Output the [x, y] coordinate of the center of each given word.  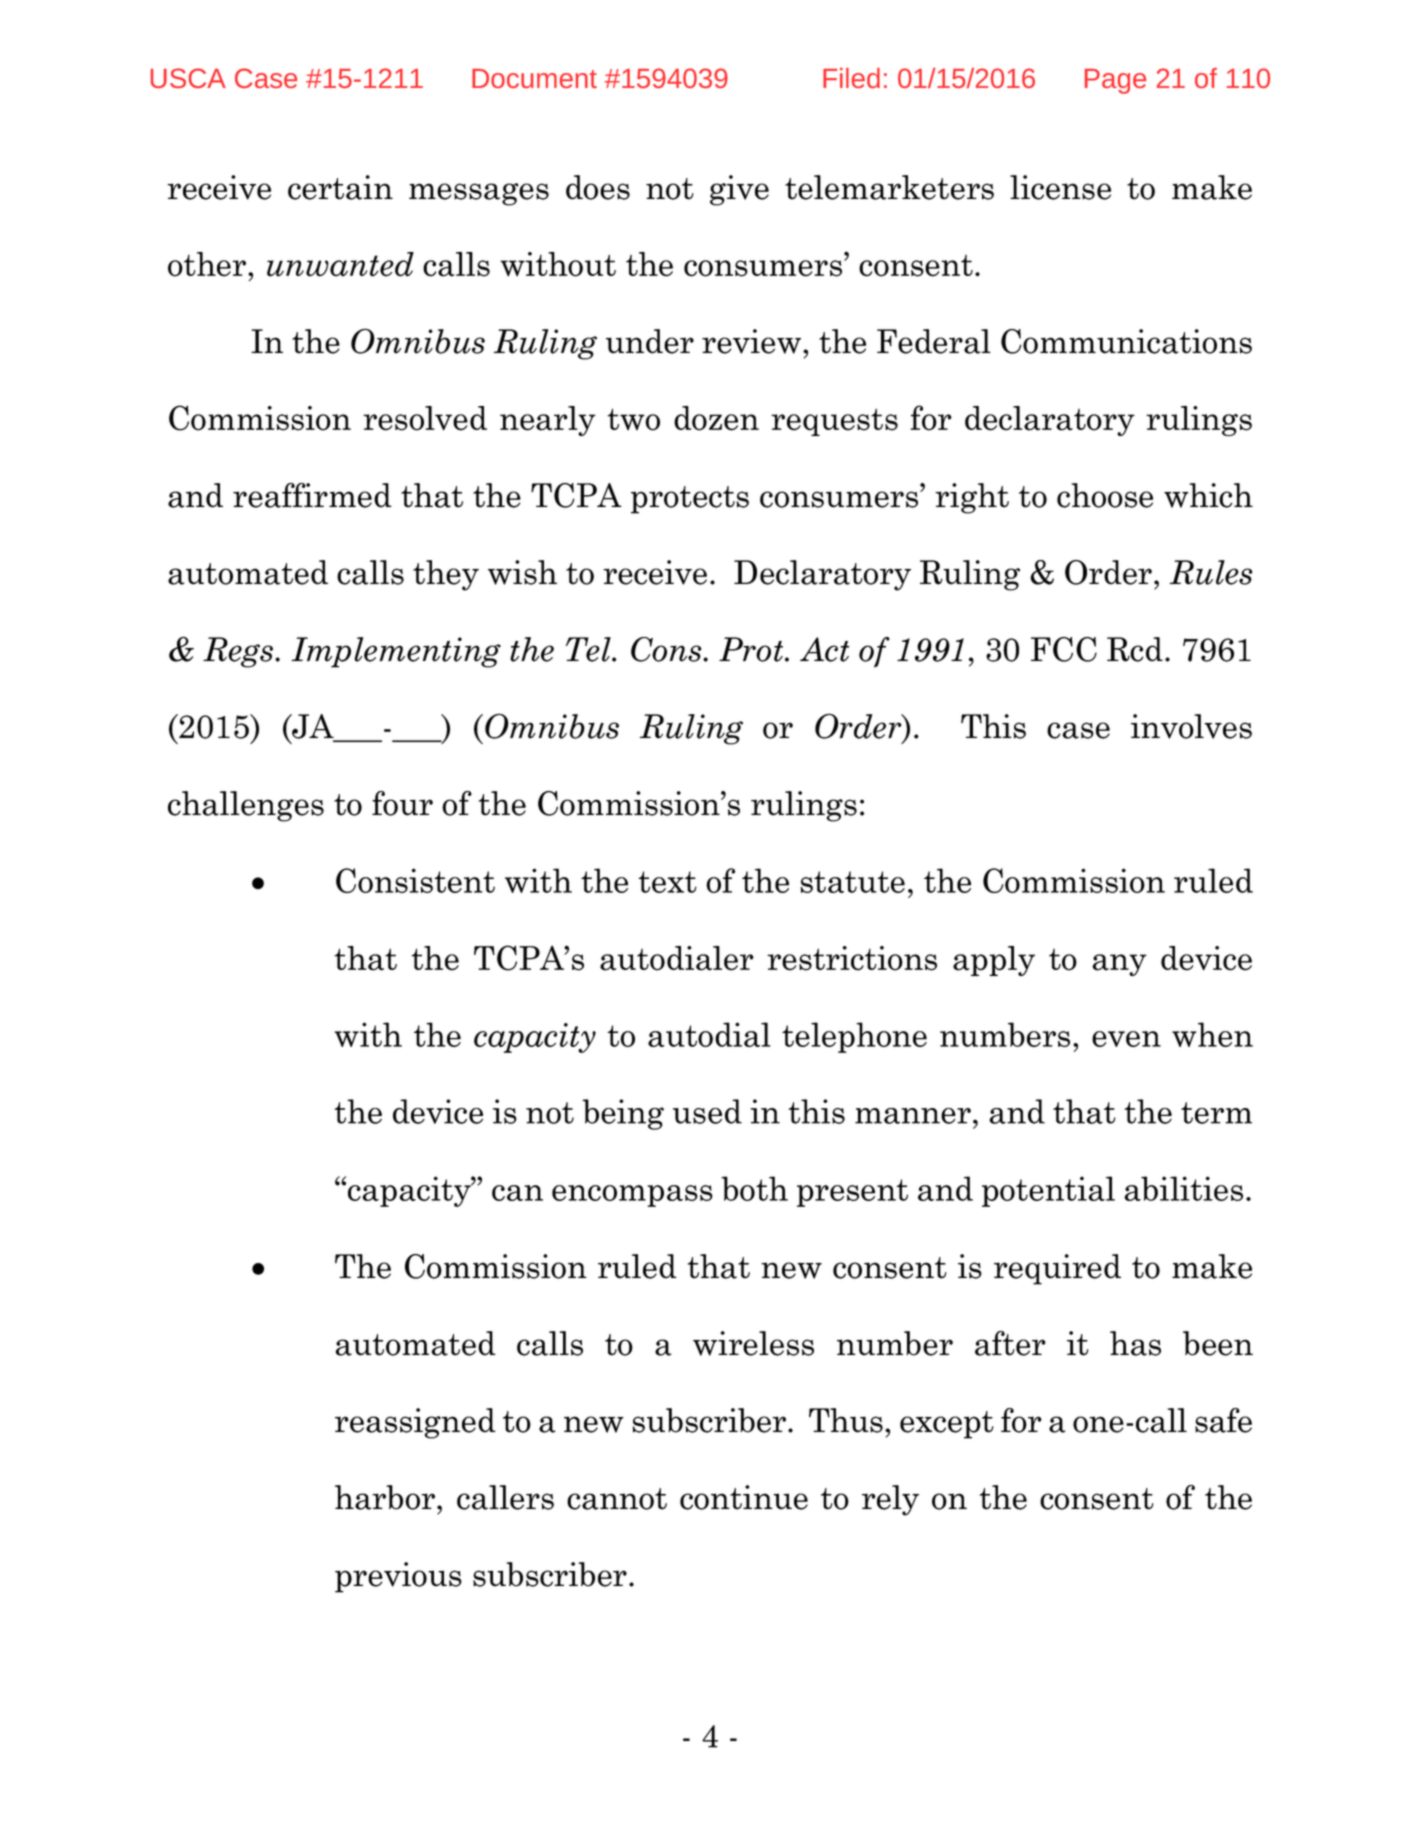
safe [1223, 1420]
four [402, 803]
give [739, 190]
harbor [386, 1497]
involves [1191, 726]
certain [340, 187]
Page [1115, 81]
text [667, 882]
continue [744, 1497]
